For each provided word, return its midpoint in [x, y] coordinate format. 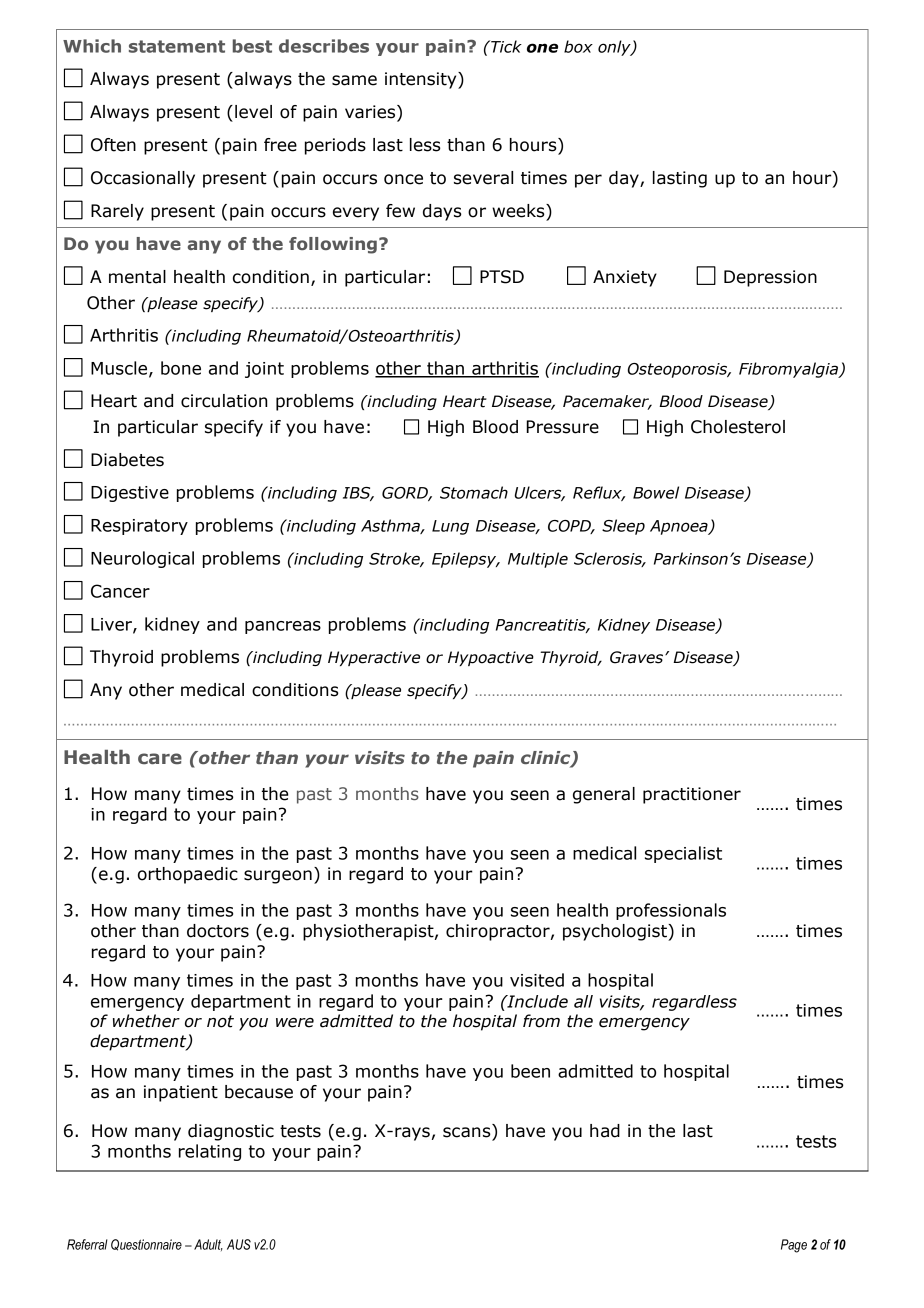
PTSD [502, 277]
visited [537, 980]
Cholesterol [738, 427]
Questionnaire [146, 1245]
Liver [112, 625]
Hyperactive [374, 658]
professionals [671, 911]
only [615, 48]
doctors [218, 931]
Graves [638, 657]
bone [181, 368]
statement [177, 46]
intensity [422, 80]
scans [467, 1132]
